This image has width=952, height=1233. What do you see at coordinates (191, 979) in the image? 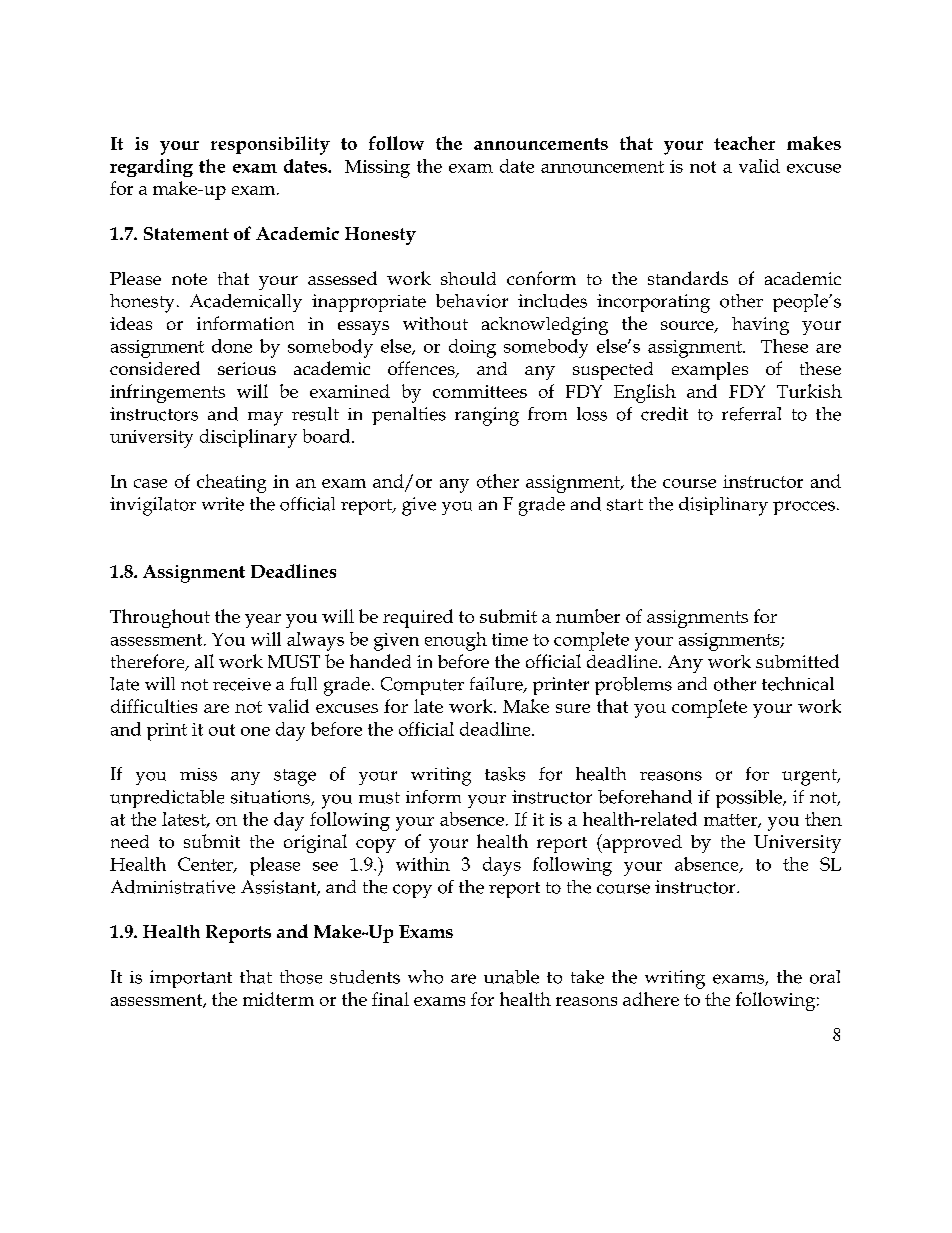
I see `important` at bounding box center [191, 979].
